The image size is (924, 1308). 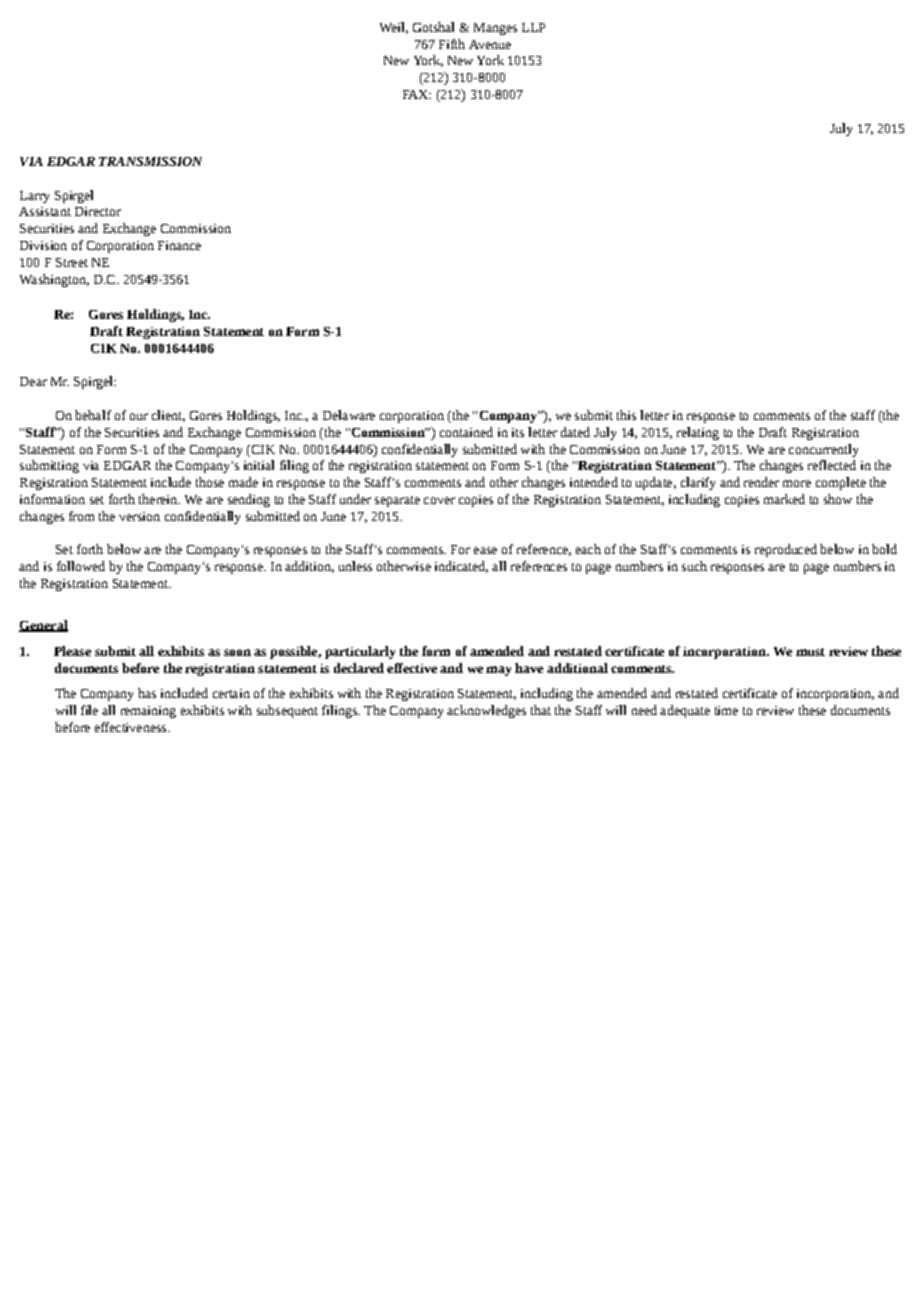 What do you see at coordinates (147, 693) in the document?
I see `has` at bounding box center [147, 693].
